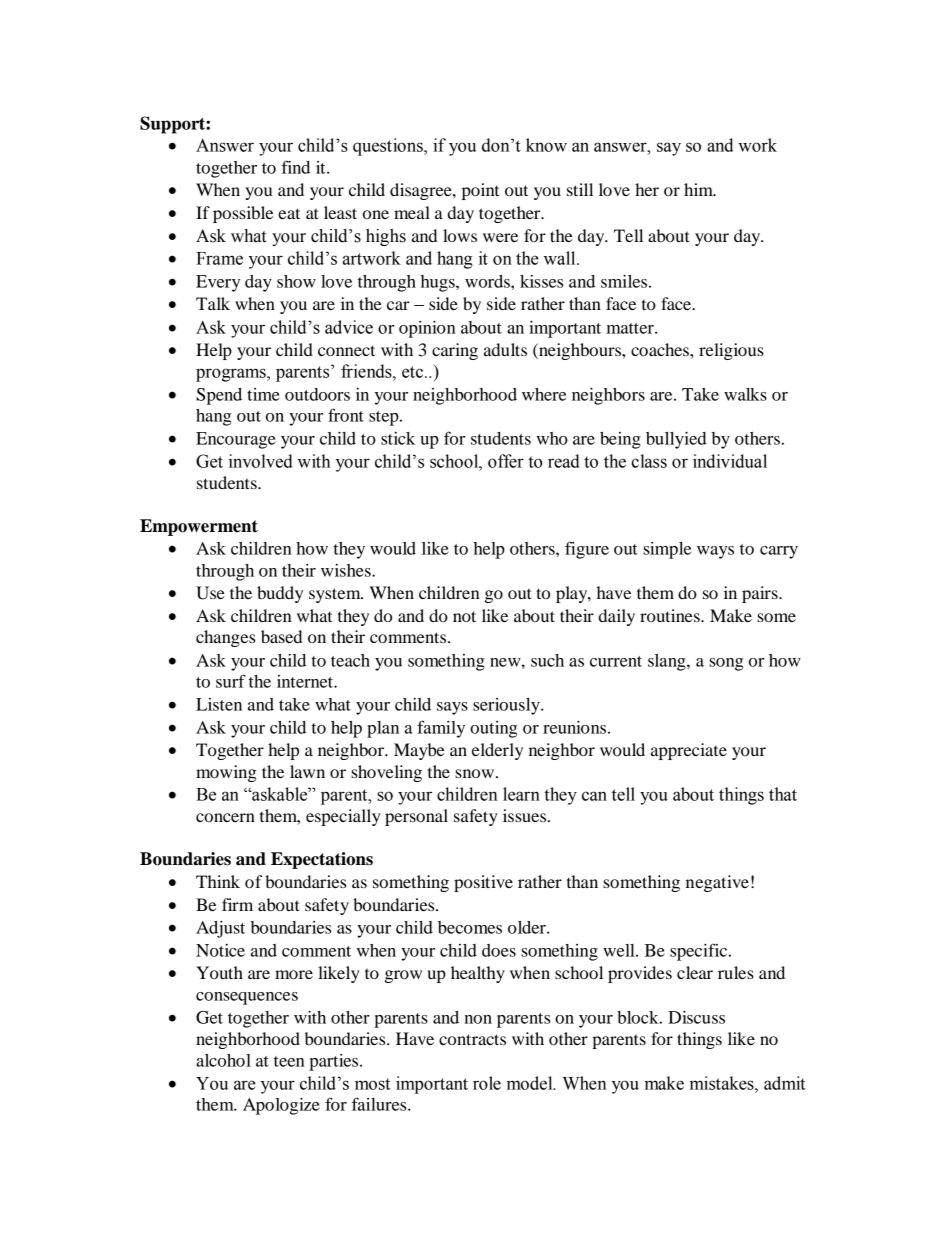 The height and width of the page is (1233, 952). I want to click on find, so click(296, 167).
